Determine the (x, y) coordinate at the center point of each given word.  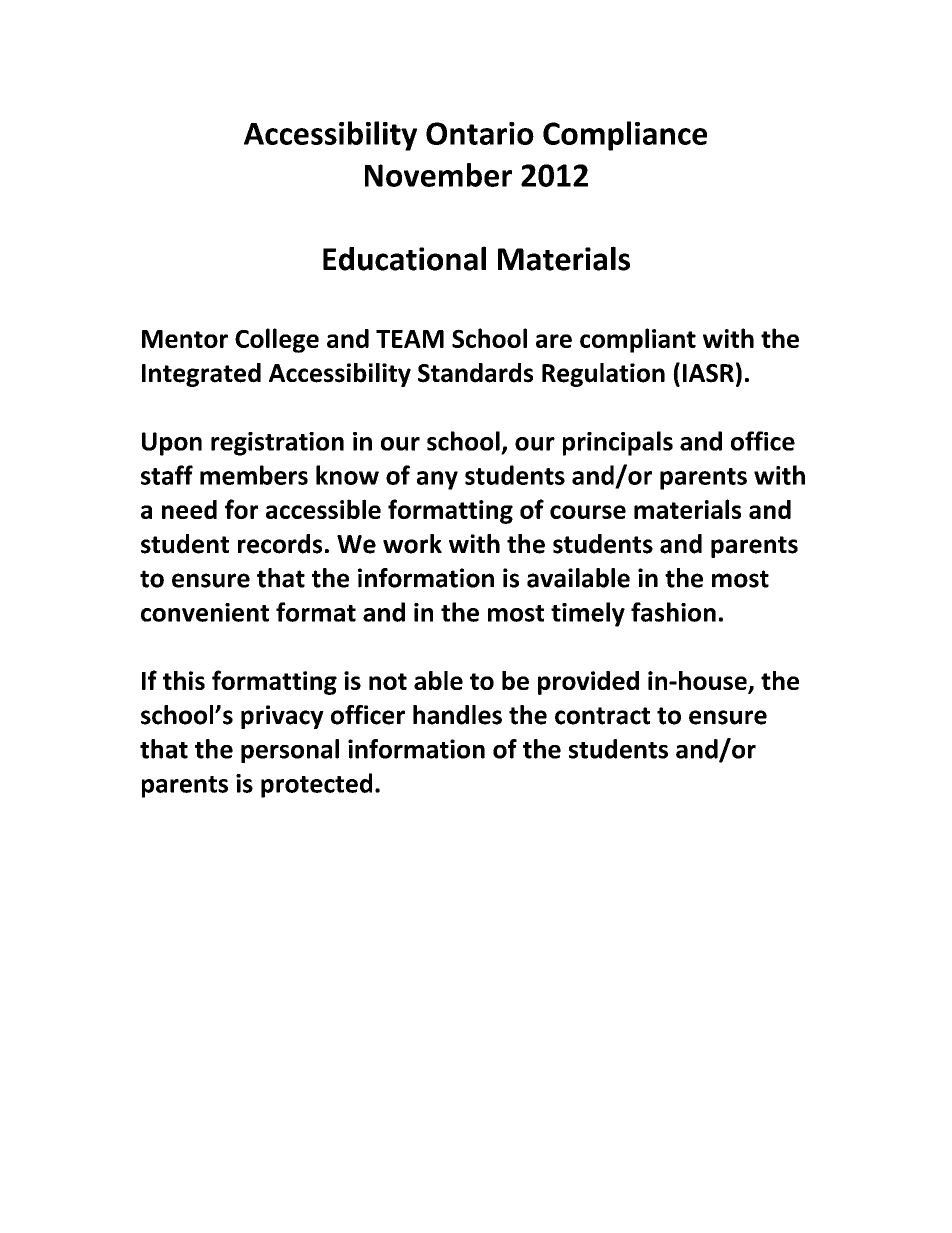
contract (602, 716)
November (438, 175)
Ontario (480, 133)
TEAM (410, 339)
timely (588, 614)
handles (457, 715)
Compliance (625, 136)
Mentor (185, 339)
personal (290, 751)
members (254, 475)
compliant (638, 340)
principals (618, 443)
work (412, 544)
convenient (205, 612)
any (437, 480)
